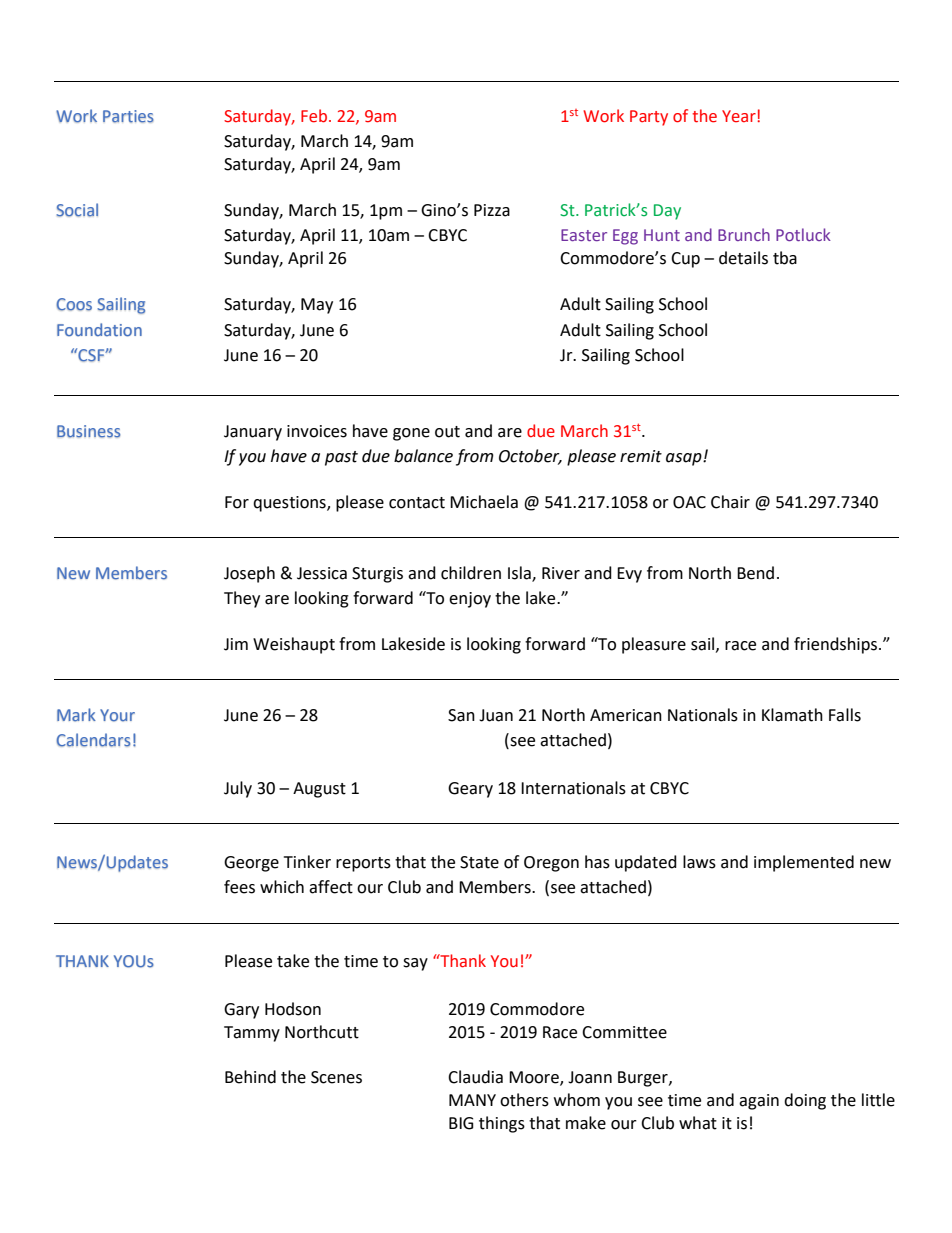  I want to click on Pizza, so click(492, 210).
